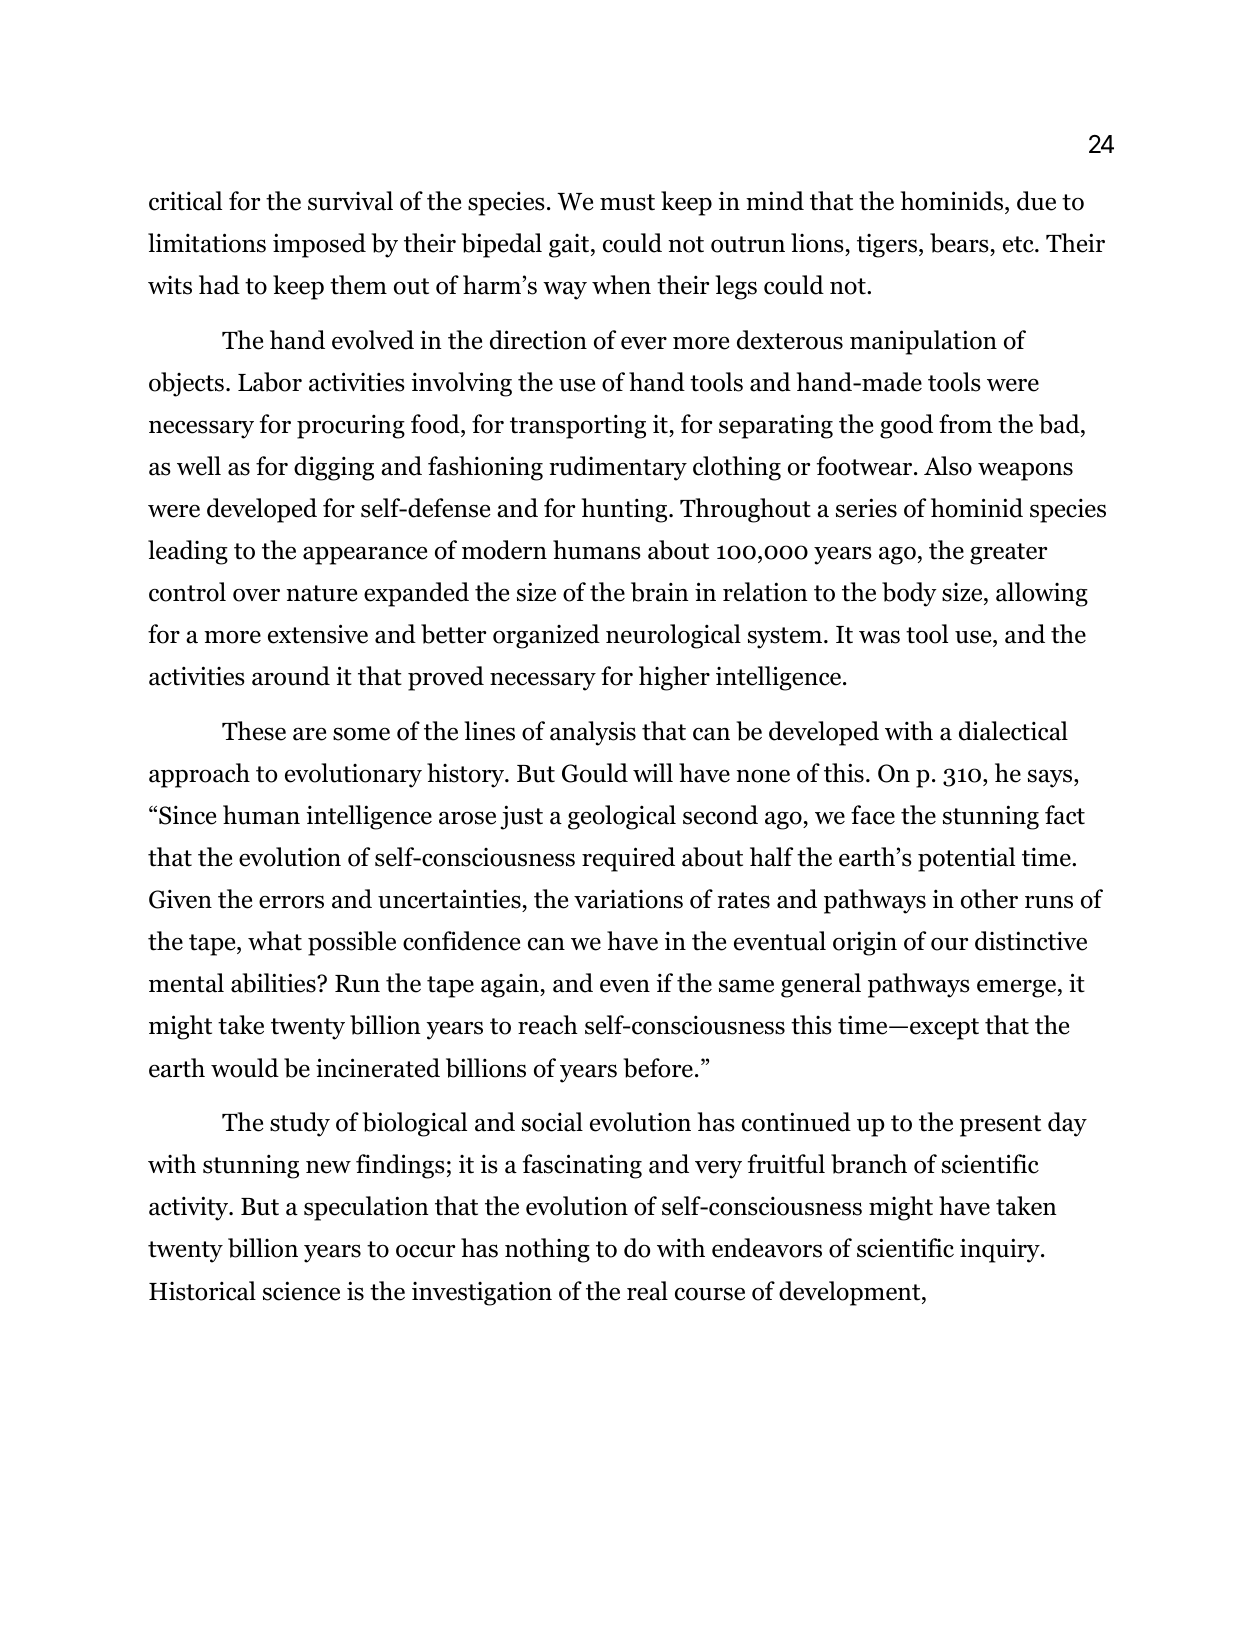  I want to click on imposed, so click(319, 245).
